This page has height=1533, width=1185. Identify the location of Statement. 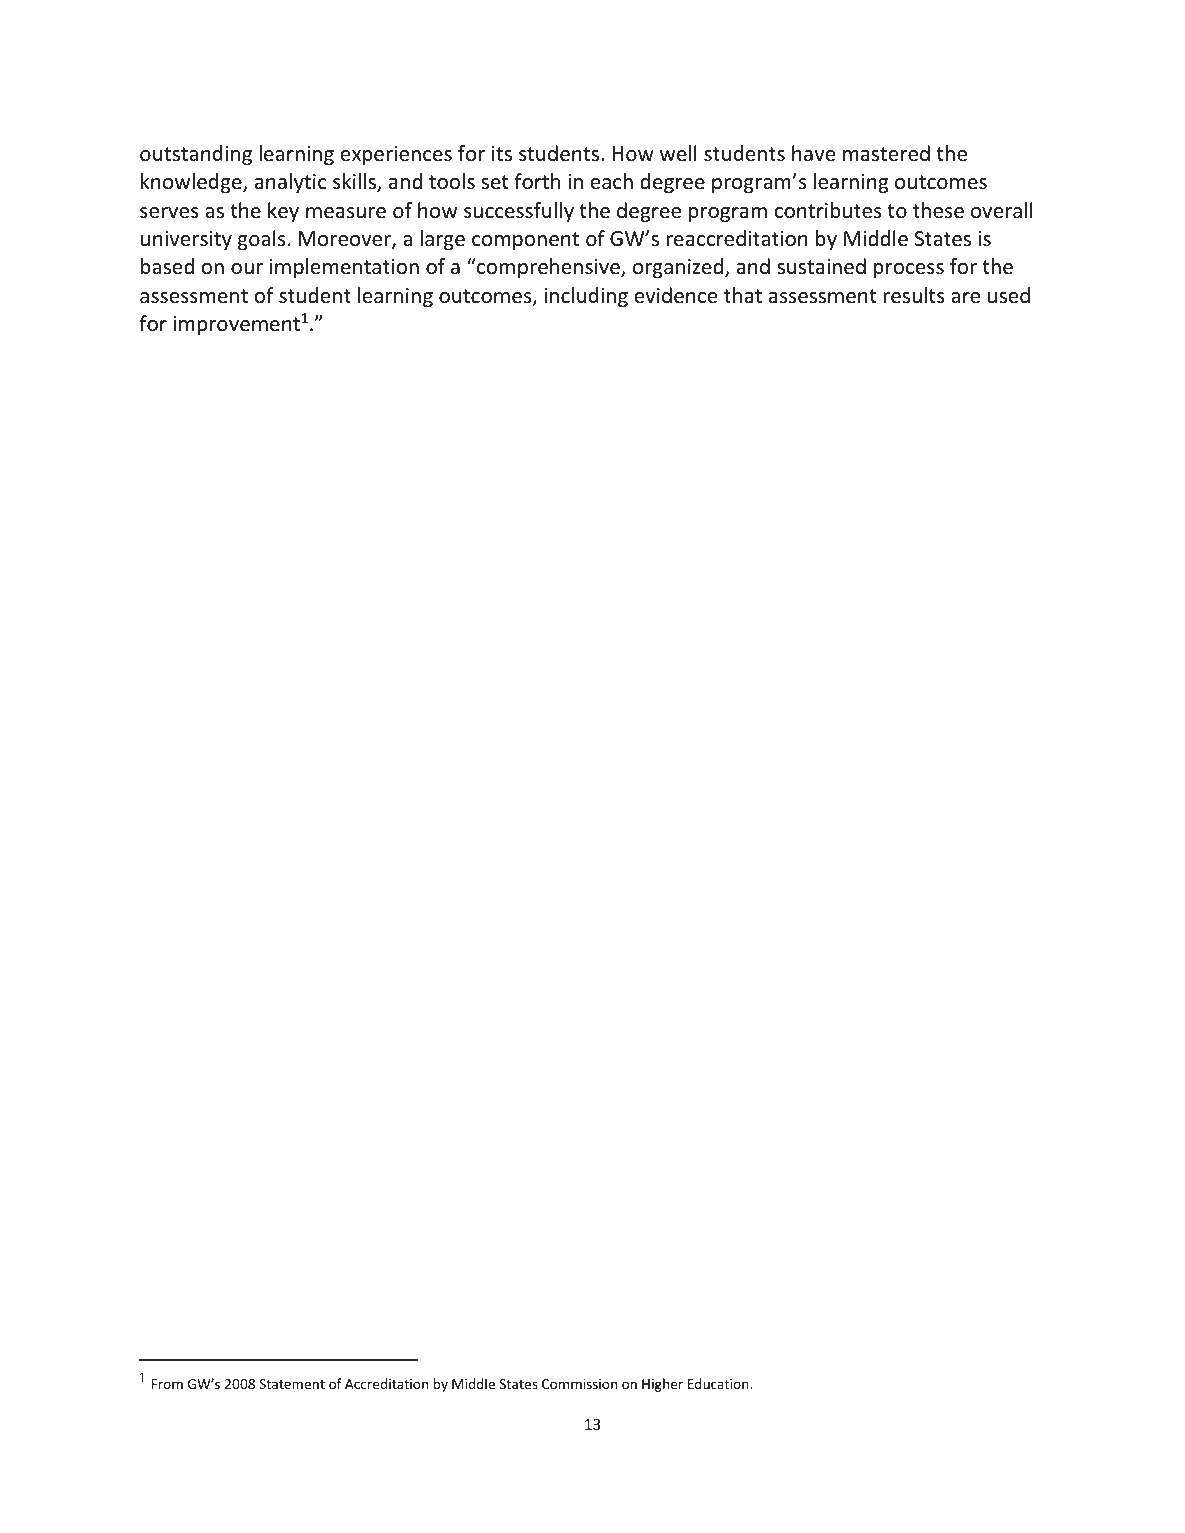
(292, 1384).
